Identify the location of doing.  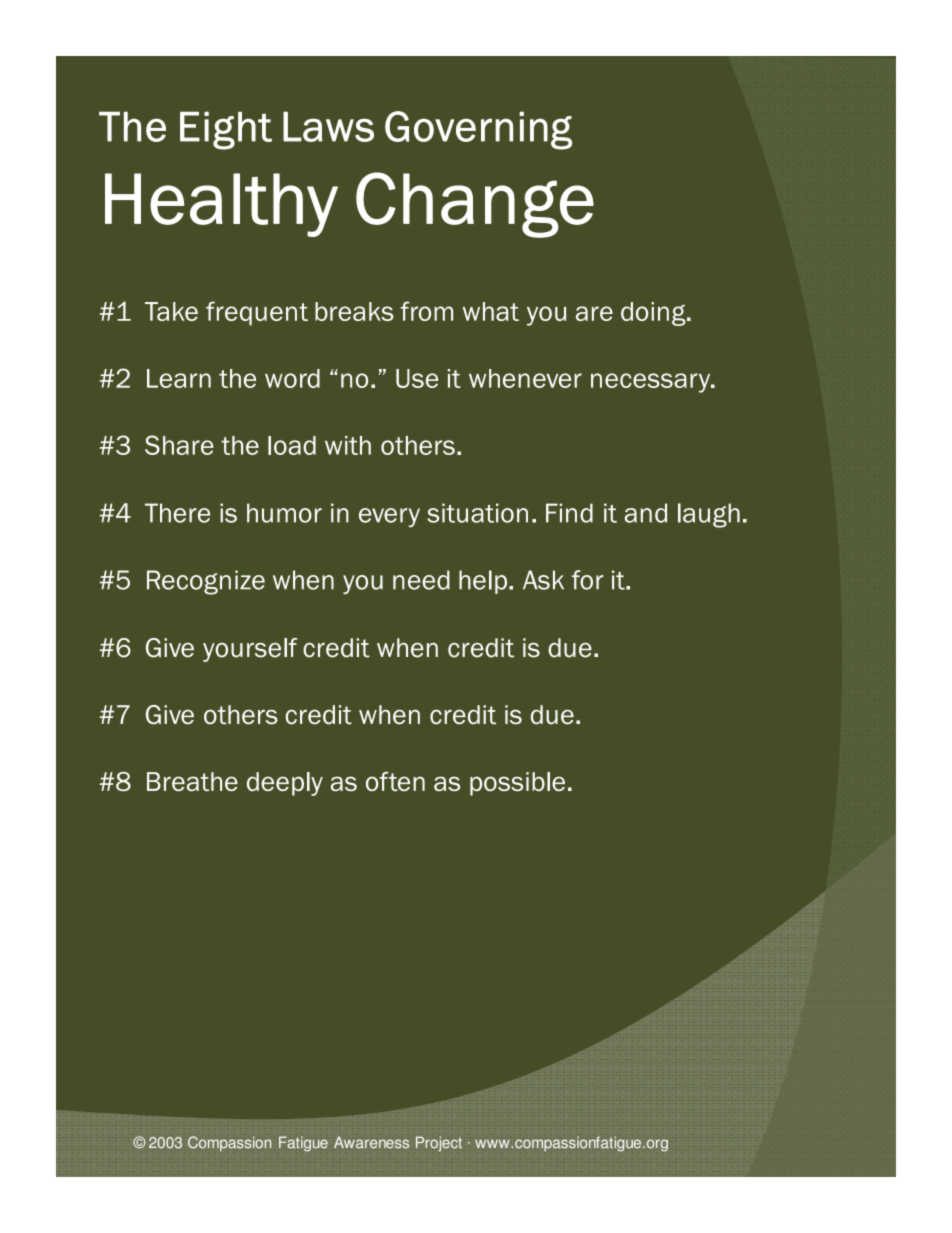
(654, 314).
